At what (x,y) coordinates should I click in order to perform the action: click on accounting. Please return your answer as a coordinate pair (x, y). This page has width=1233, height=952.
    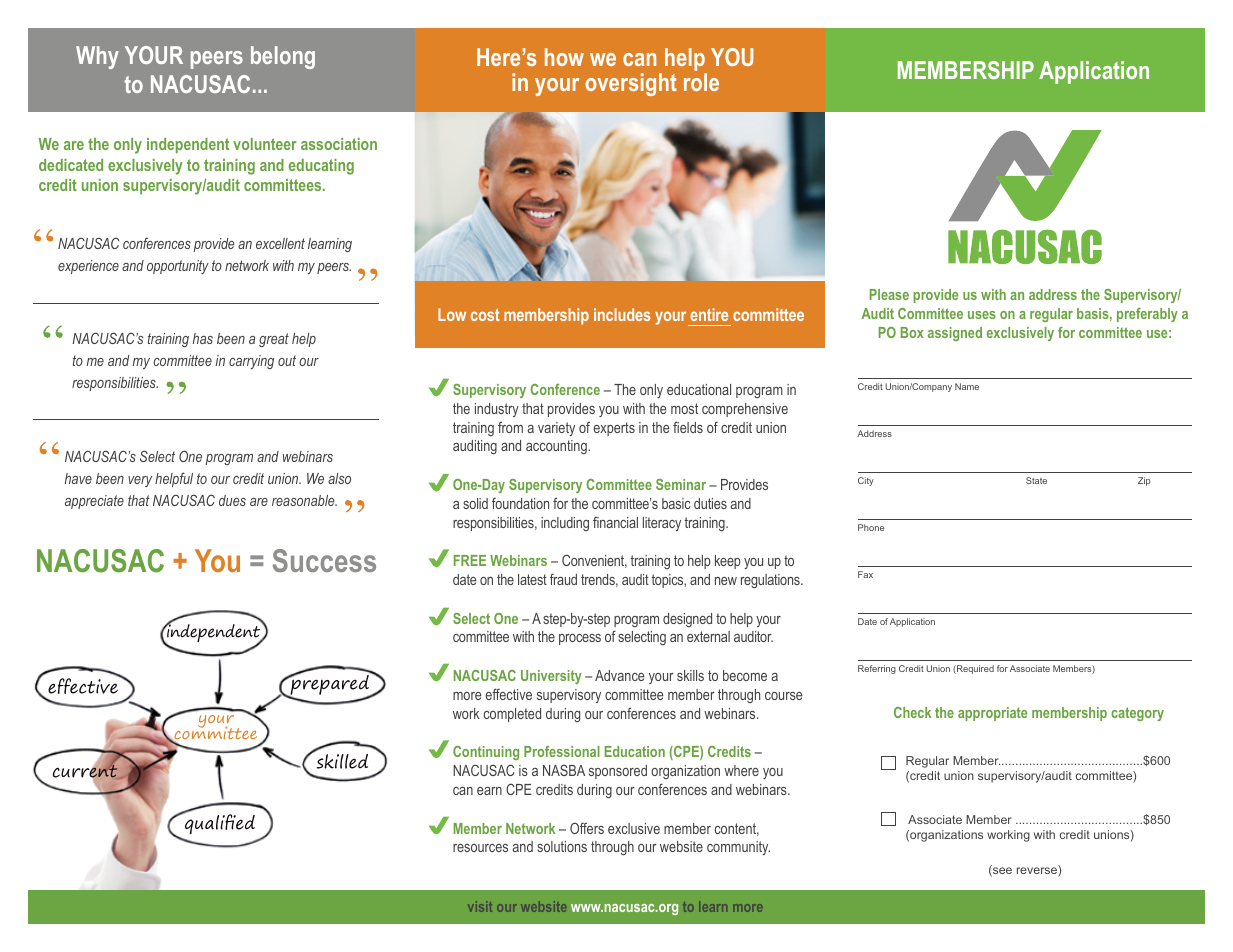
    Looking at the image, I should click on (557, 447).
